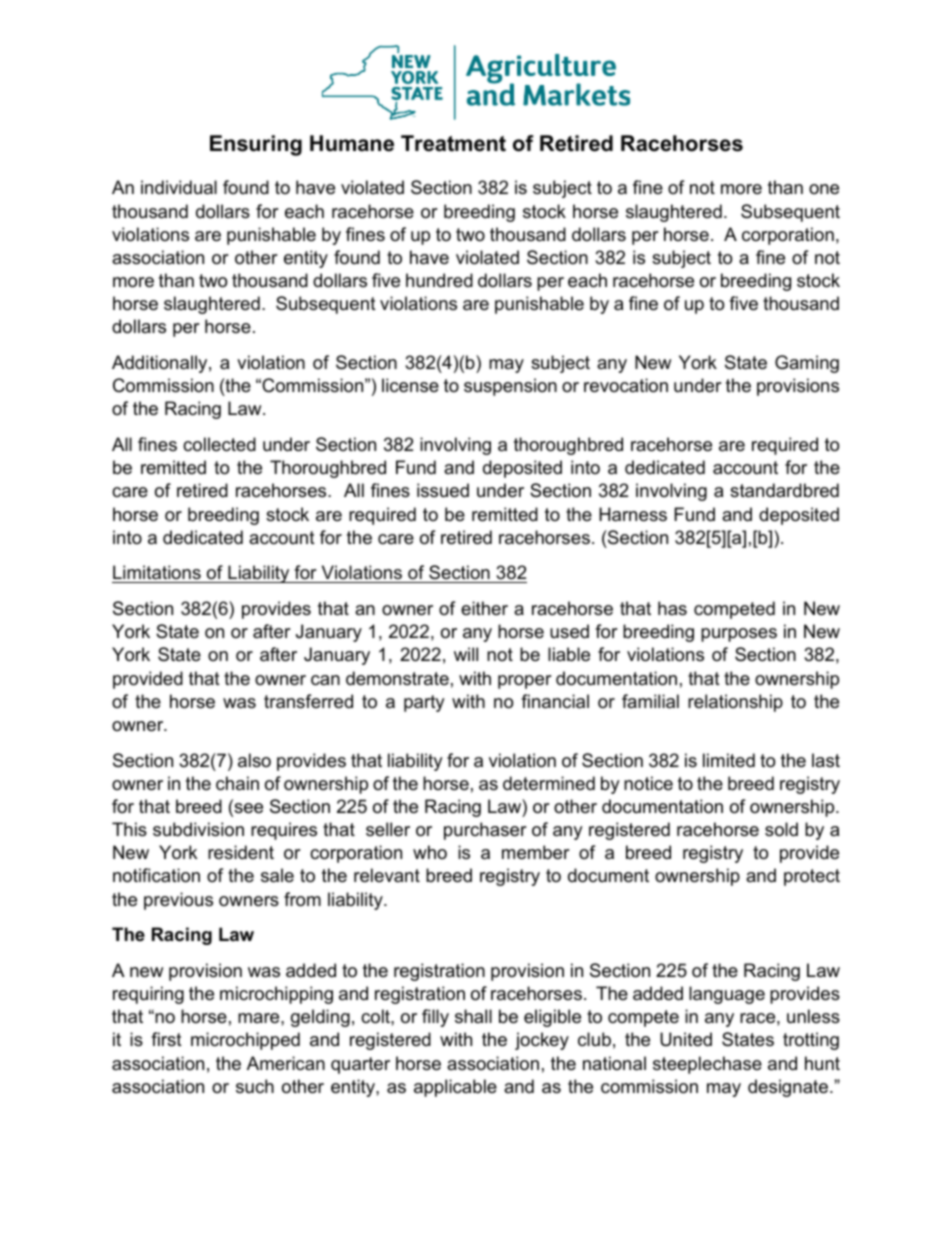  I want to click on either, so click(484, 608).
